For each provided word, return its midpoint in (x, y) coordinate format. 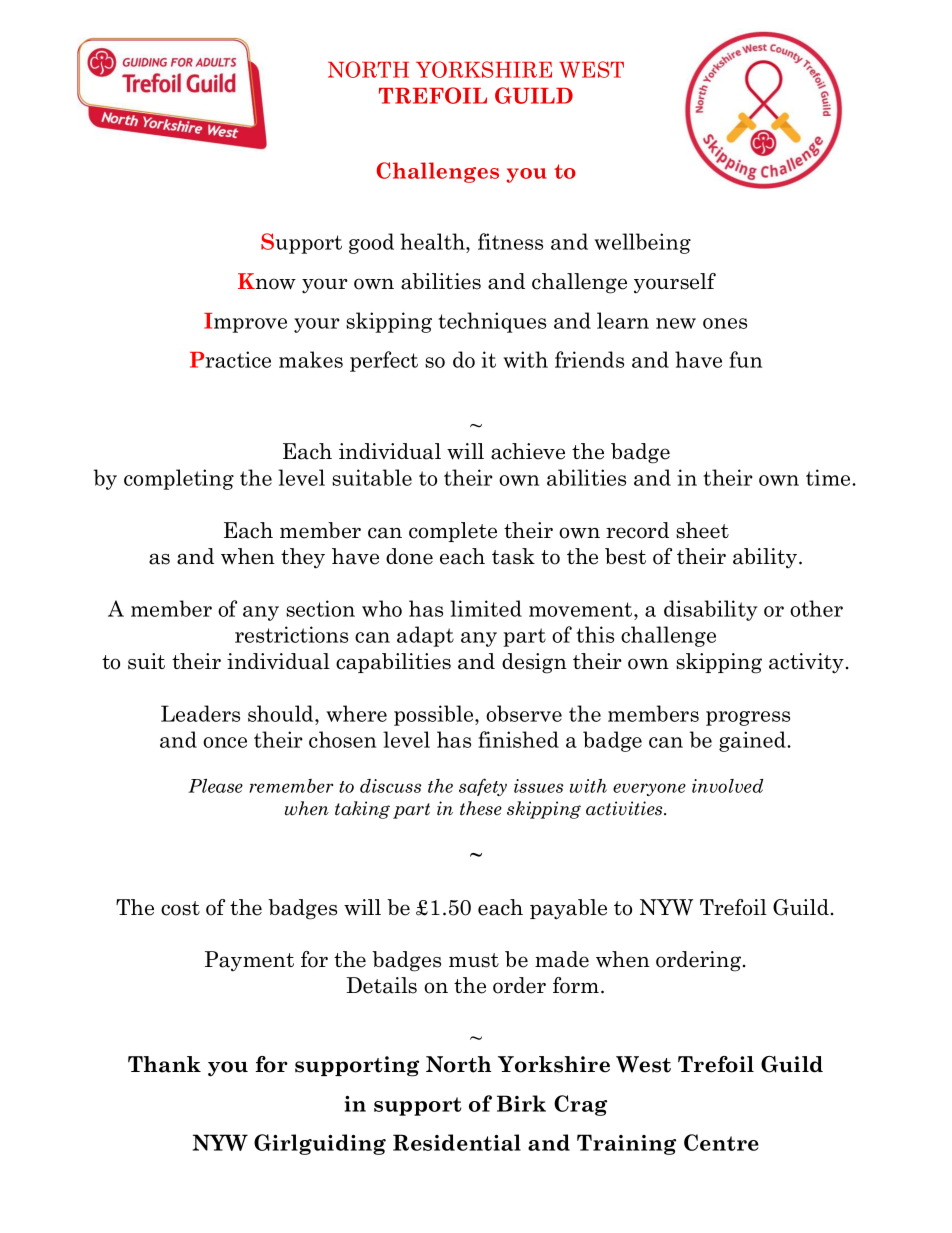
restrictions (291, 634)
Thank (164, 1064)
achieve (528, 451)
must (474, 960)
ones (725, 323)
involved (727, 786)
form (577, 985)
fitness (510, 241)
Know (267, 281)
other (816, 608)
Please (215, 786)
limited (486, 608)
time (829, 477)
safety (483, 787)
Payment (249, 961)
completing (179, 479)
